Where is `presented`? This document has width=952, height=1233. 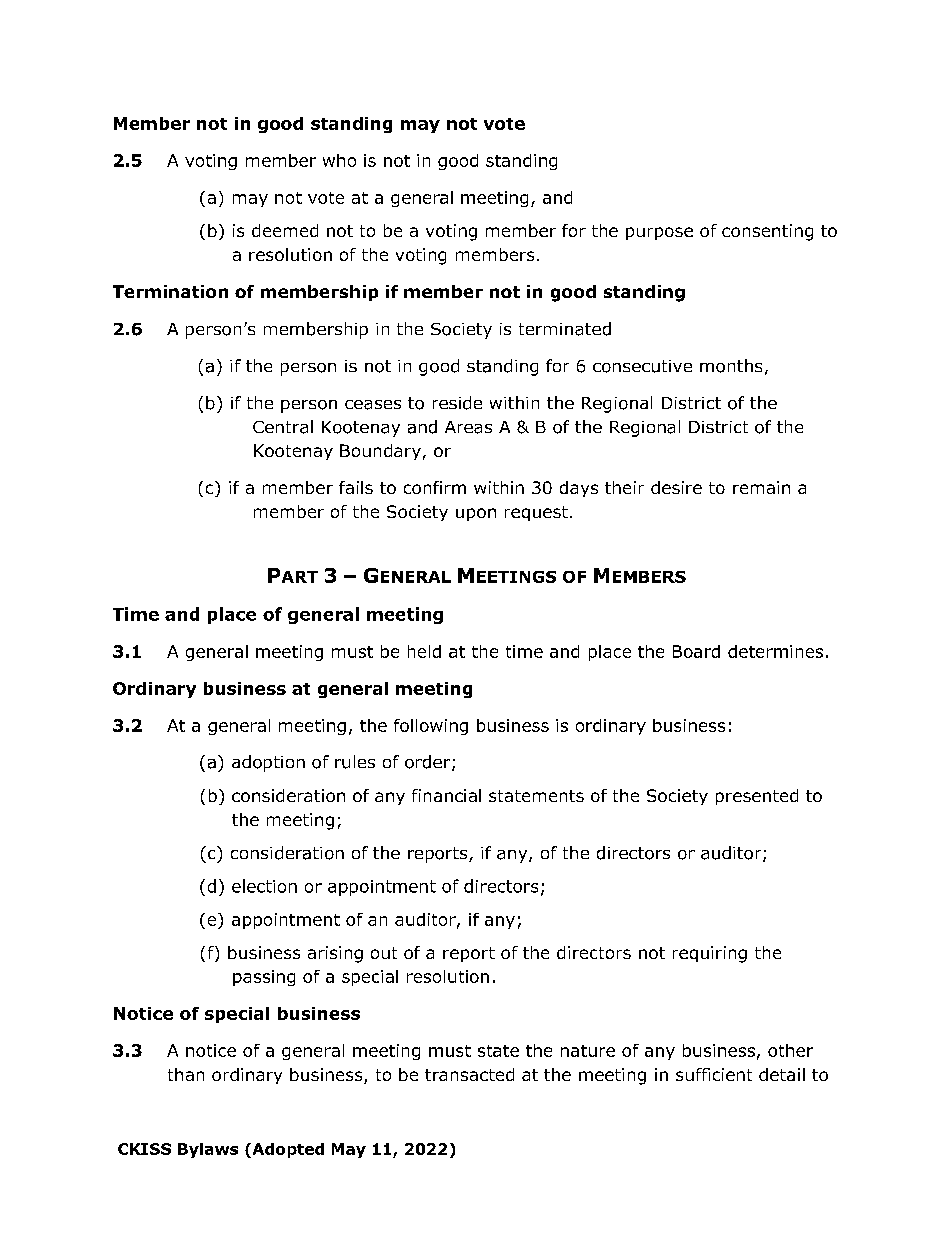
presented is located at coordinates (757, 797).
